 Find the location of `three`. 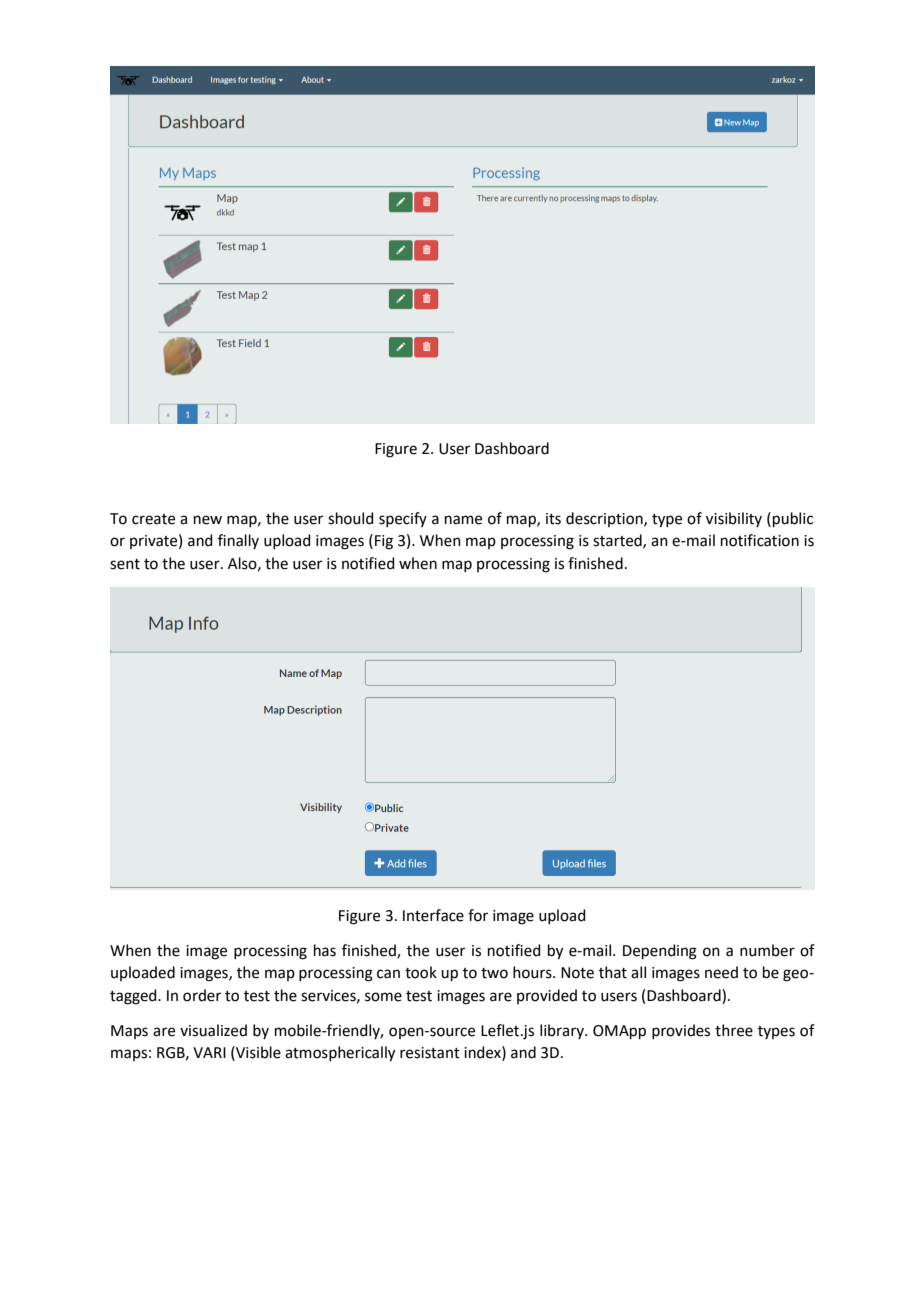

three is located at coordinates (734, 1030).
